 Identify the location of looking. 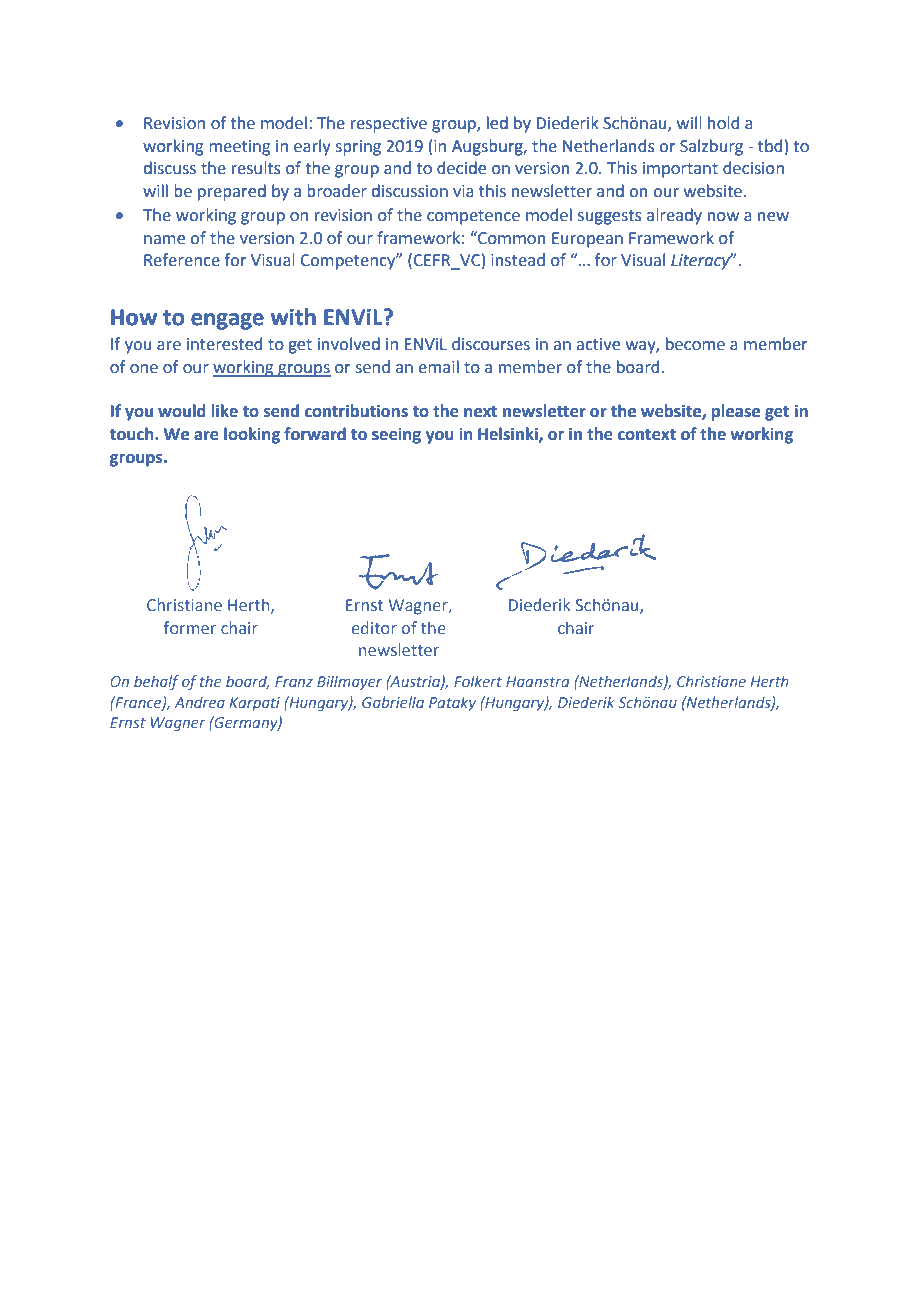
(252, 435).
